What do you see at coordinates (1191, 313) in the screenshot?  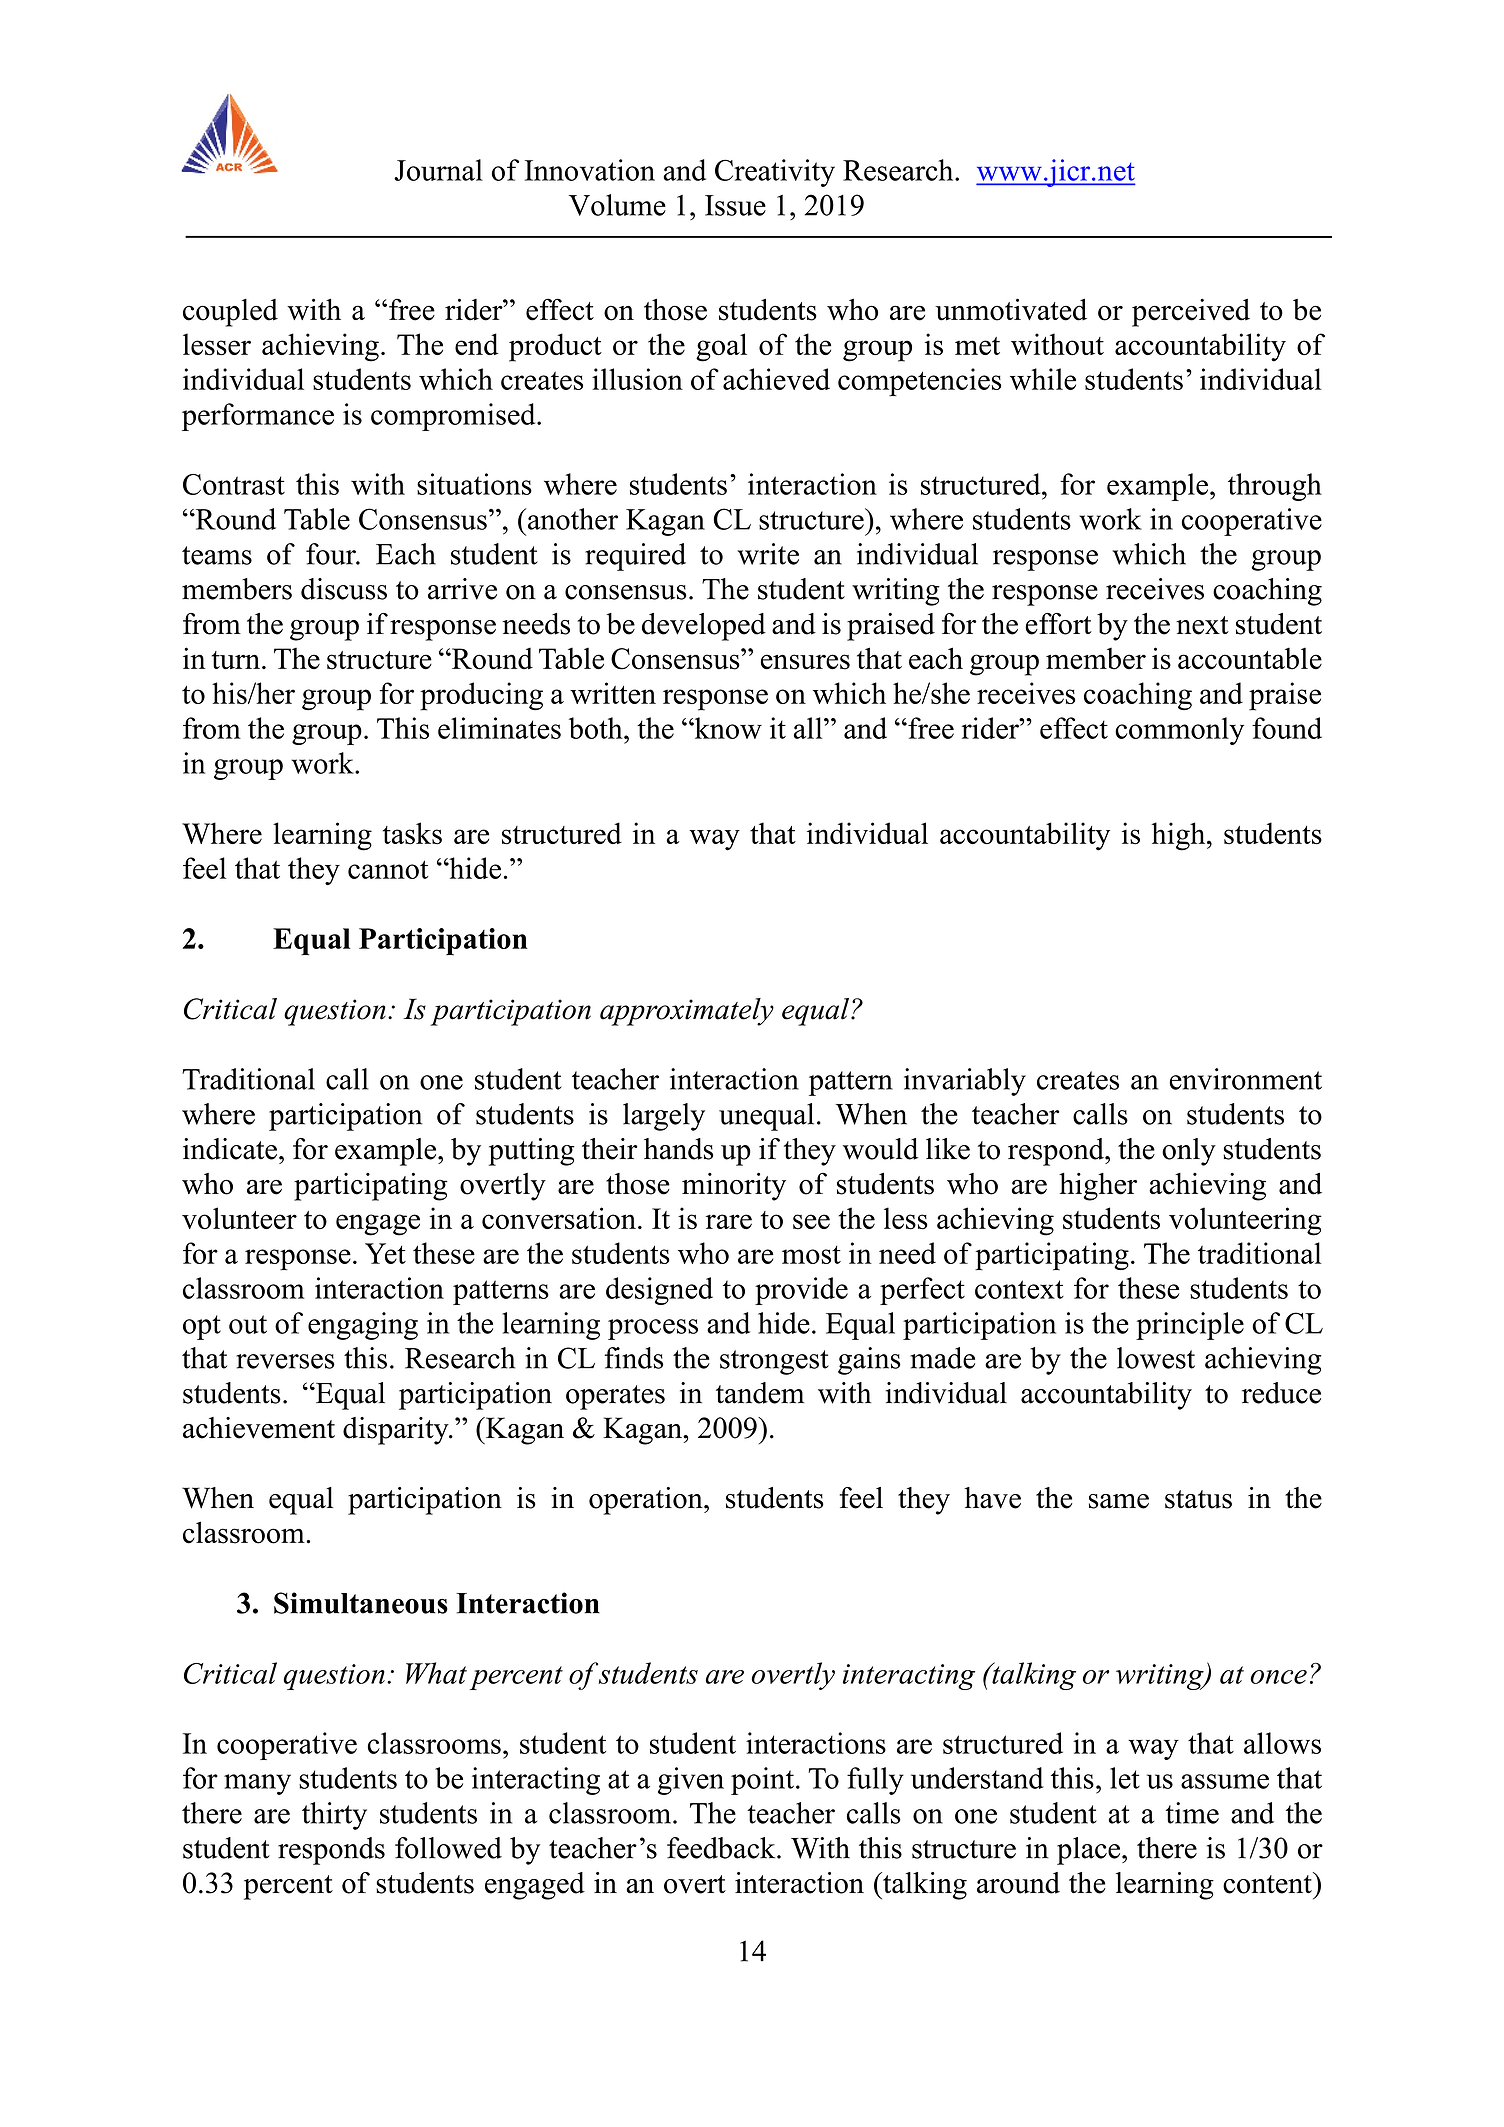 I see `perceived` at bounding box center [1191, 313].
